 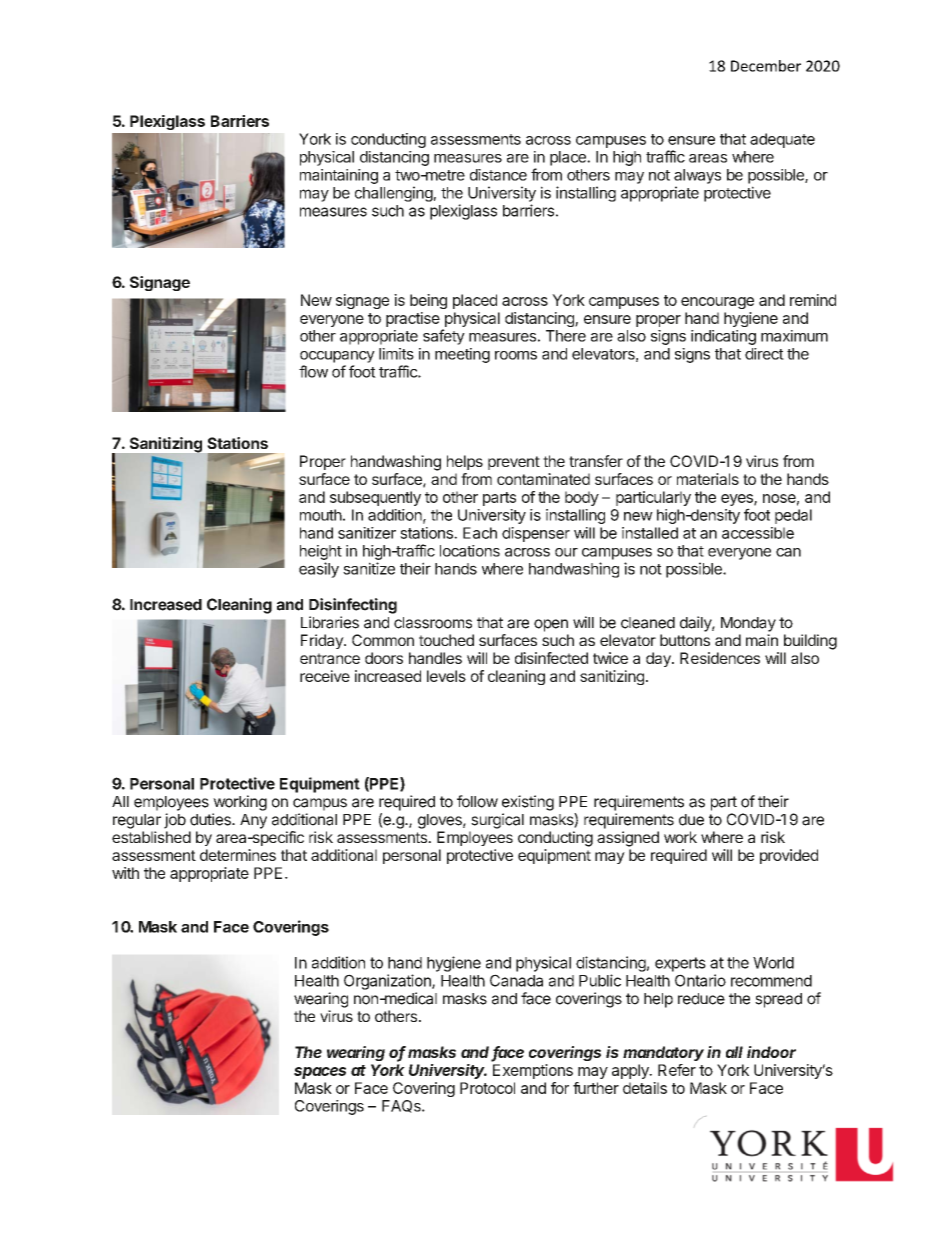 What do you see at coordinates (313, 371) in the screenshot?
I see `flow` at bounding box center [313, 371].
